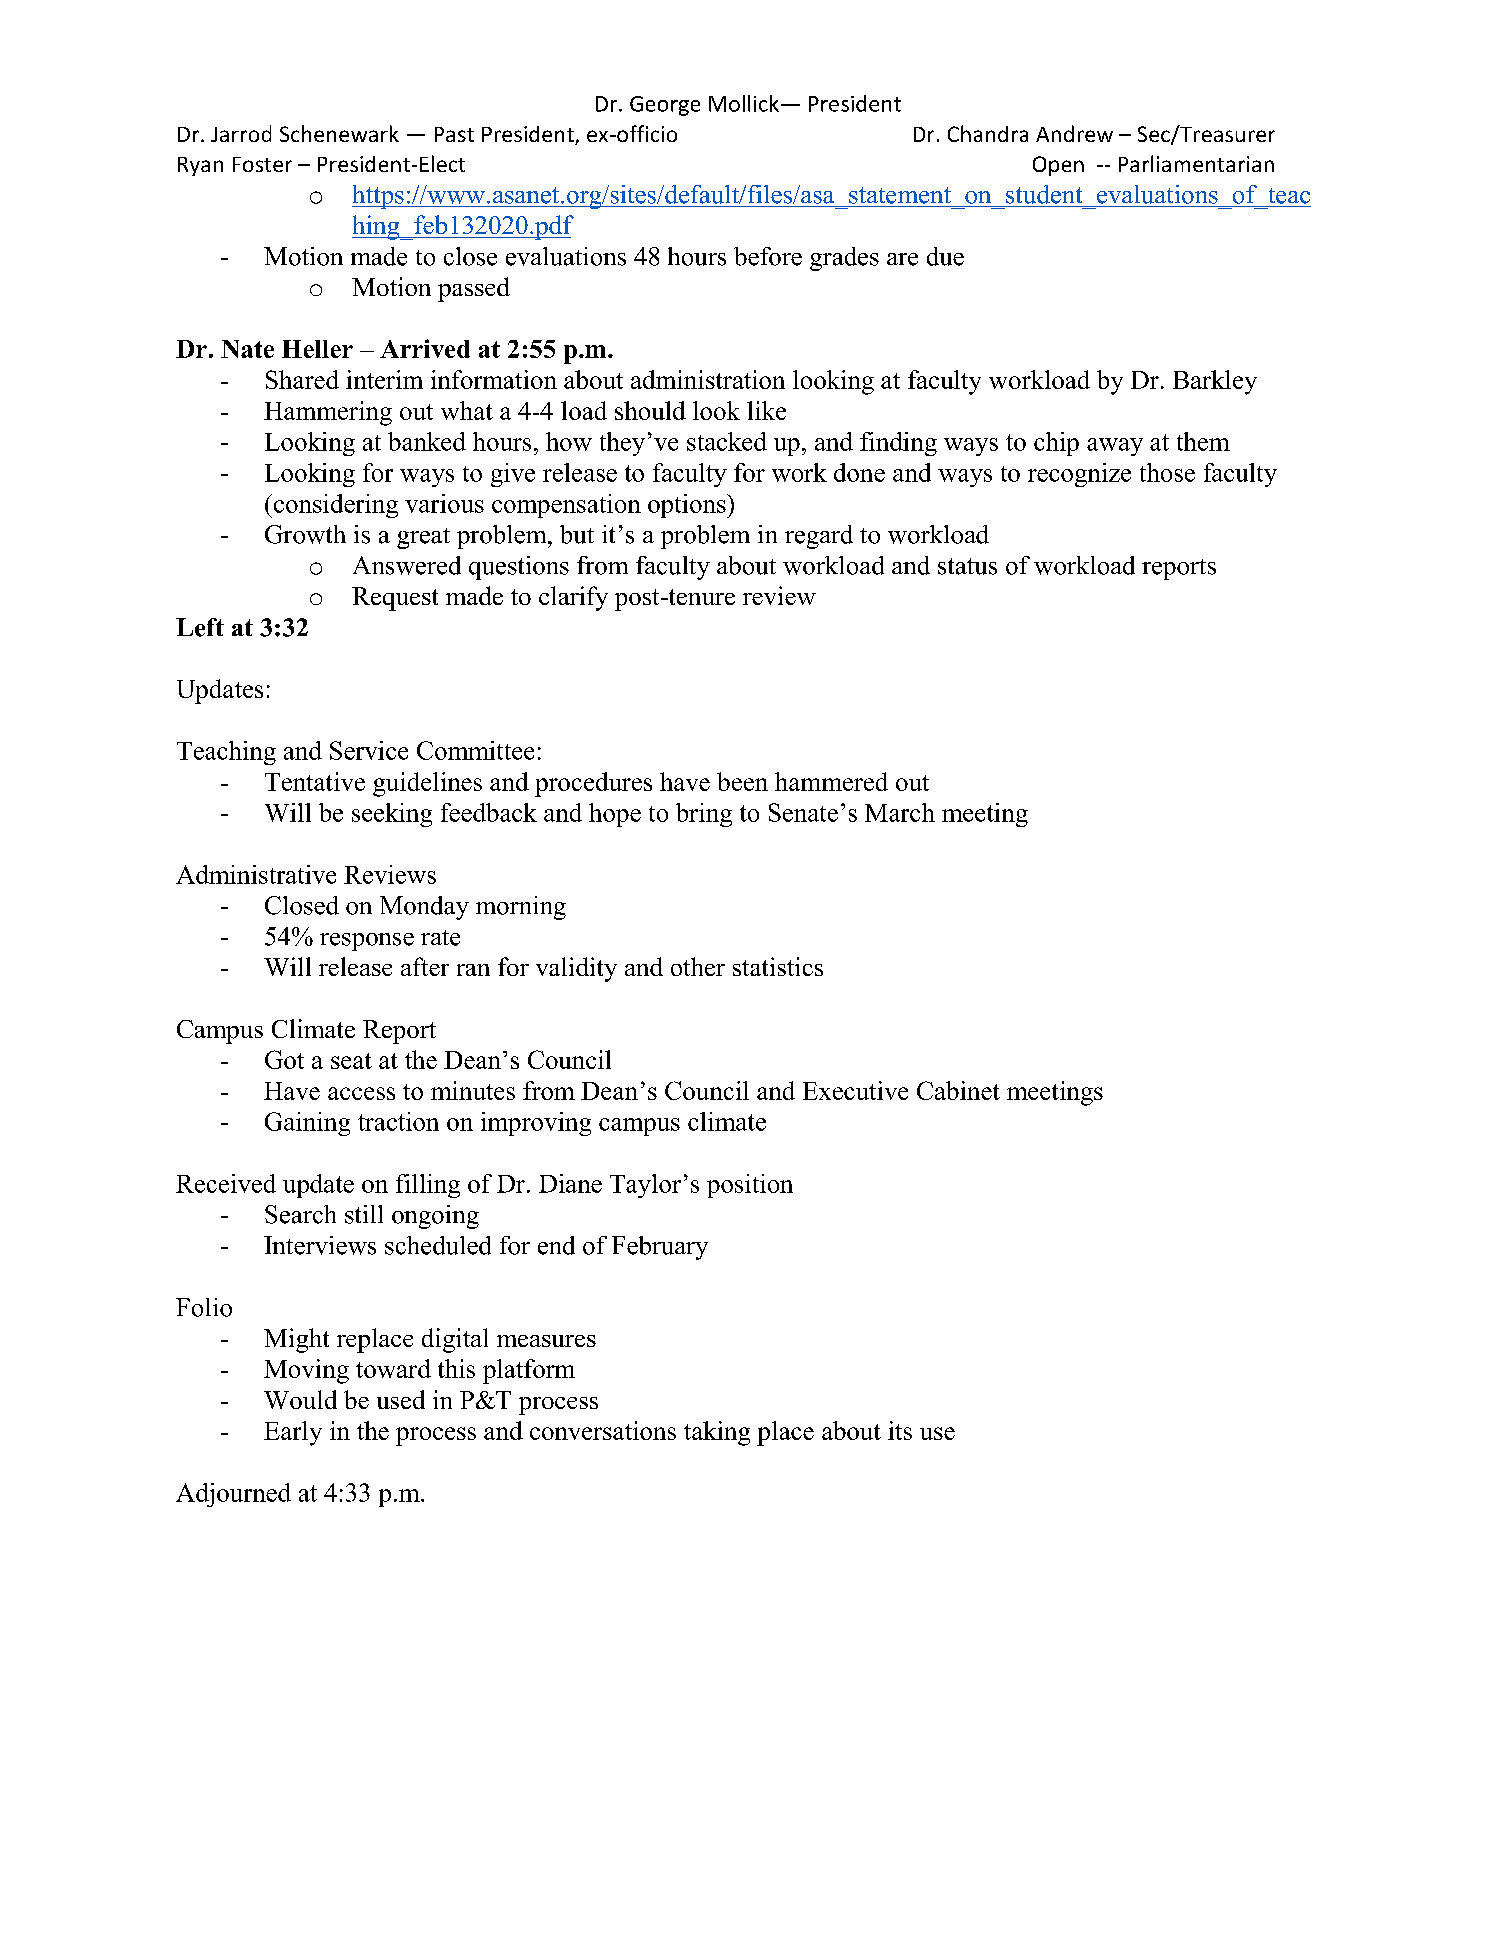  I want to click on its, so click(900, 1430).
